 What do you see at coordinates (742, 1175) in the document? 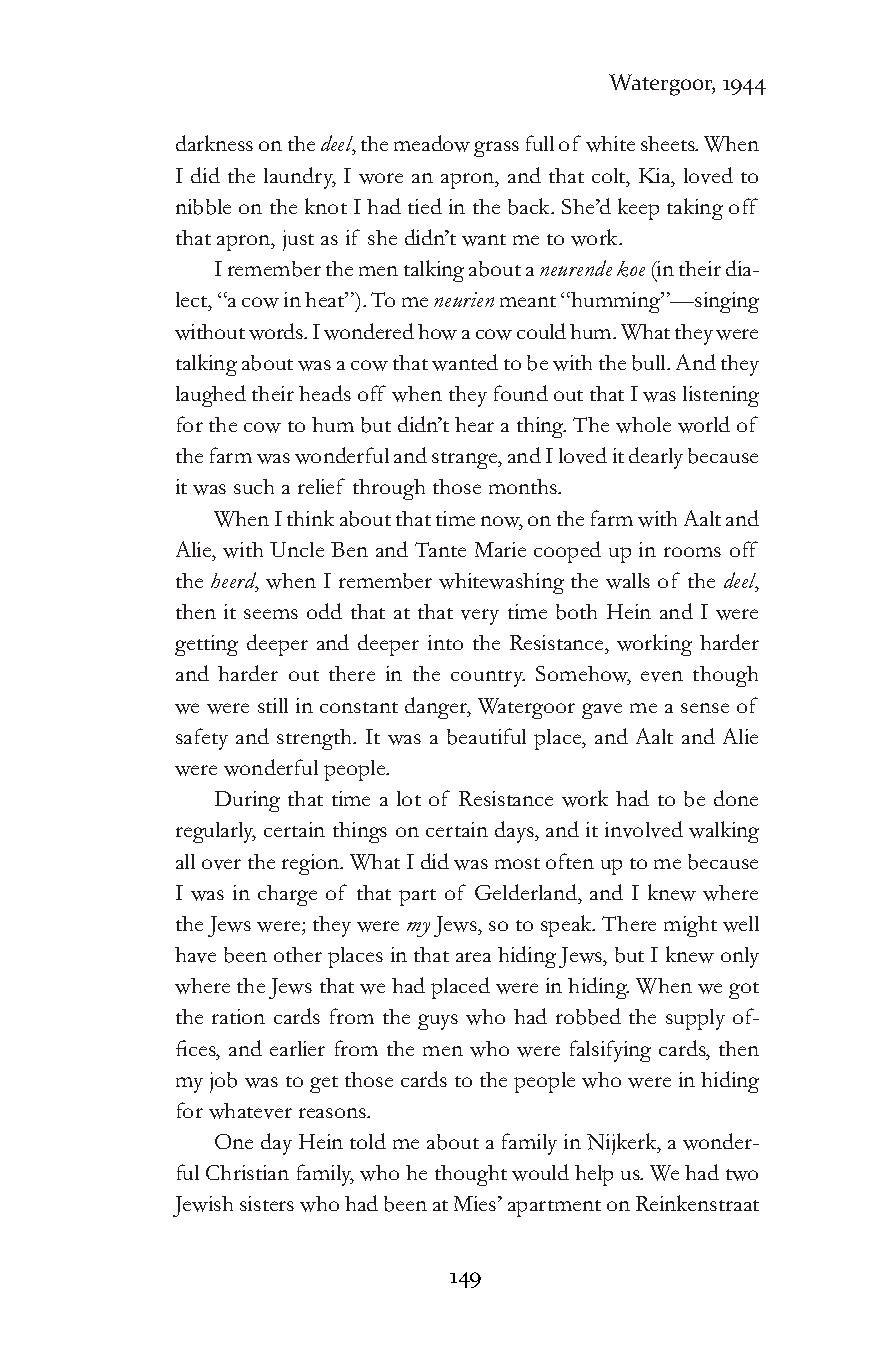
I see `two` at bounding box center [742, 1175].
